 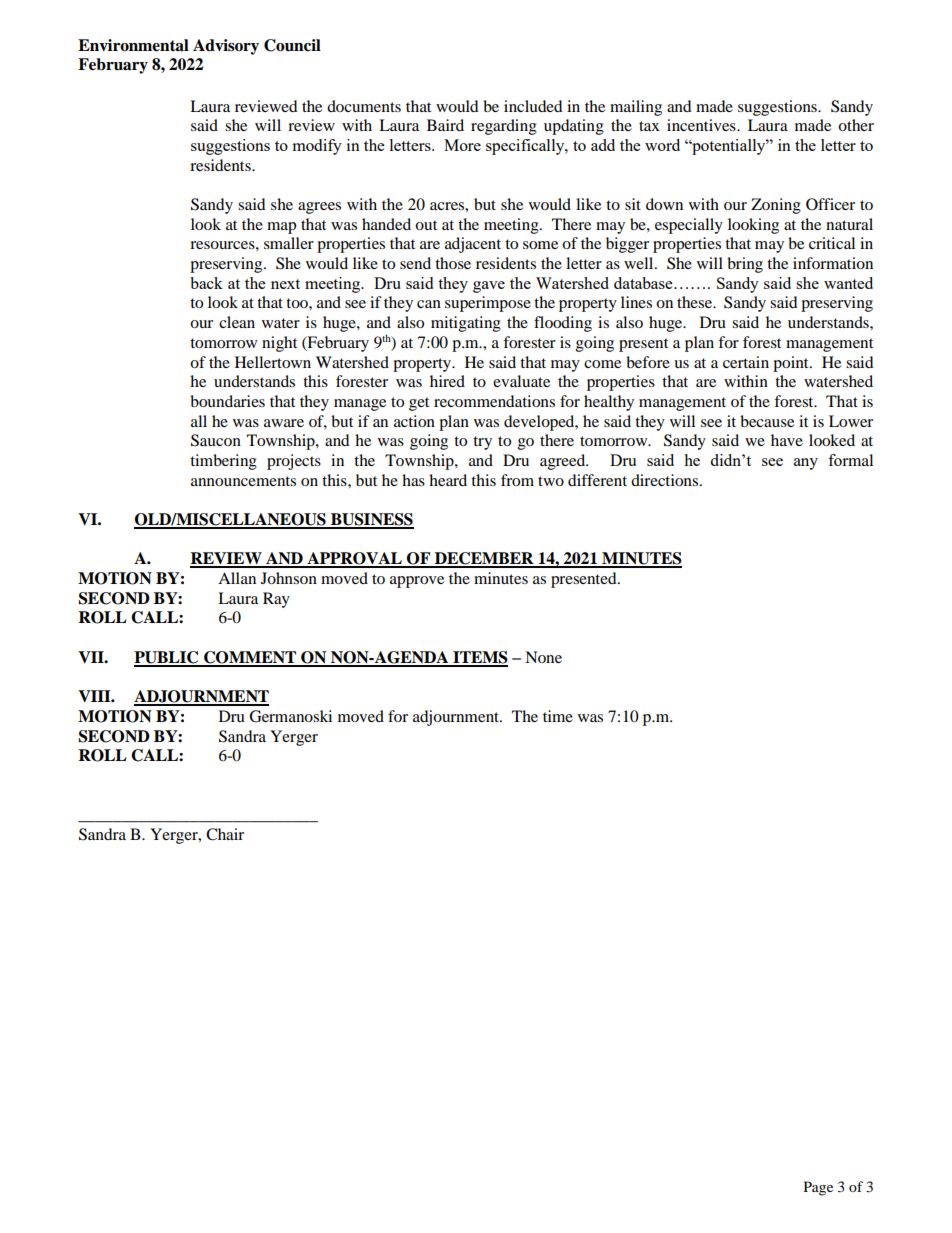 I want to click on any, so click(x=806, y=464).
